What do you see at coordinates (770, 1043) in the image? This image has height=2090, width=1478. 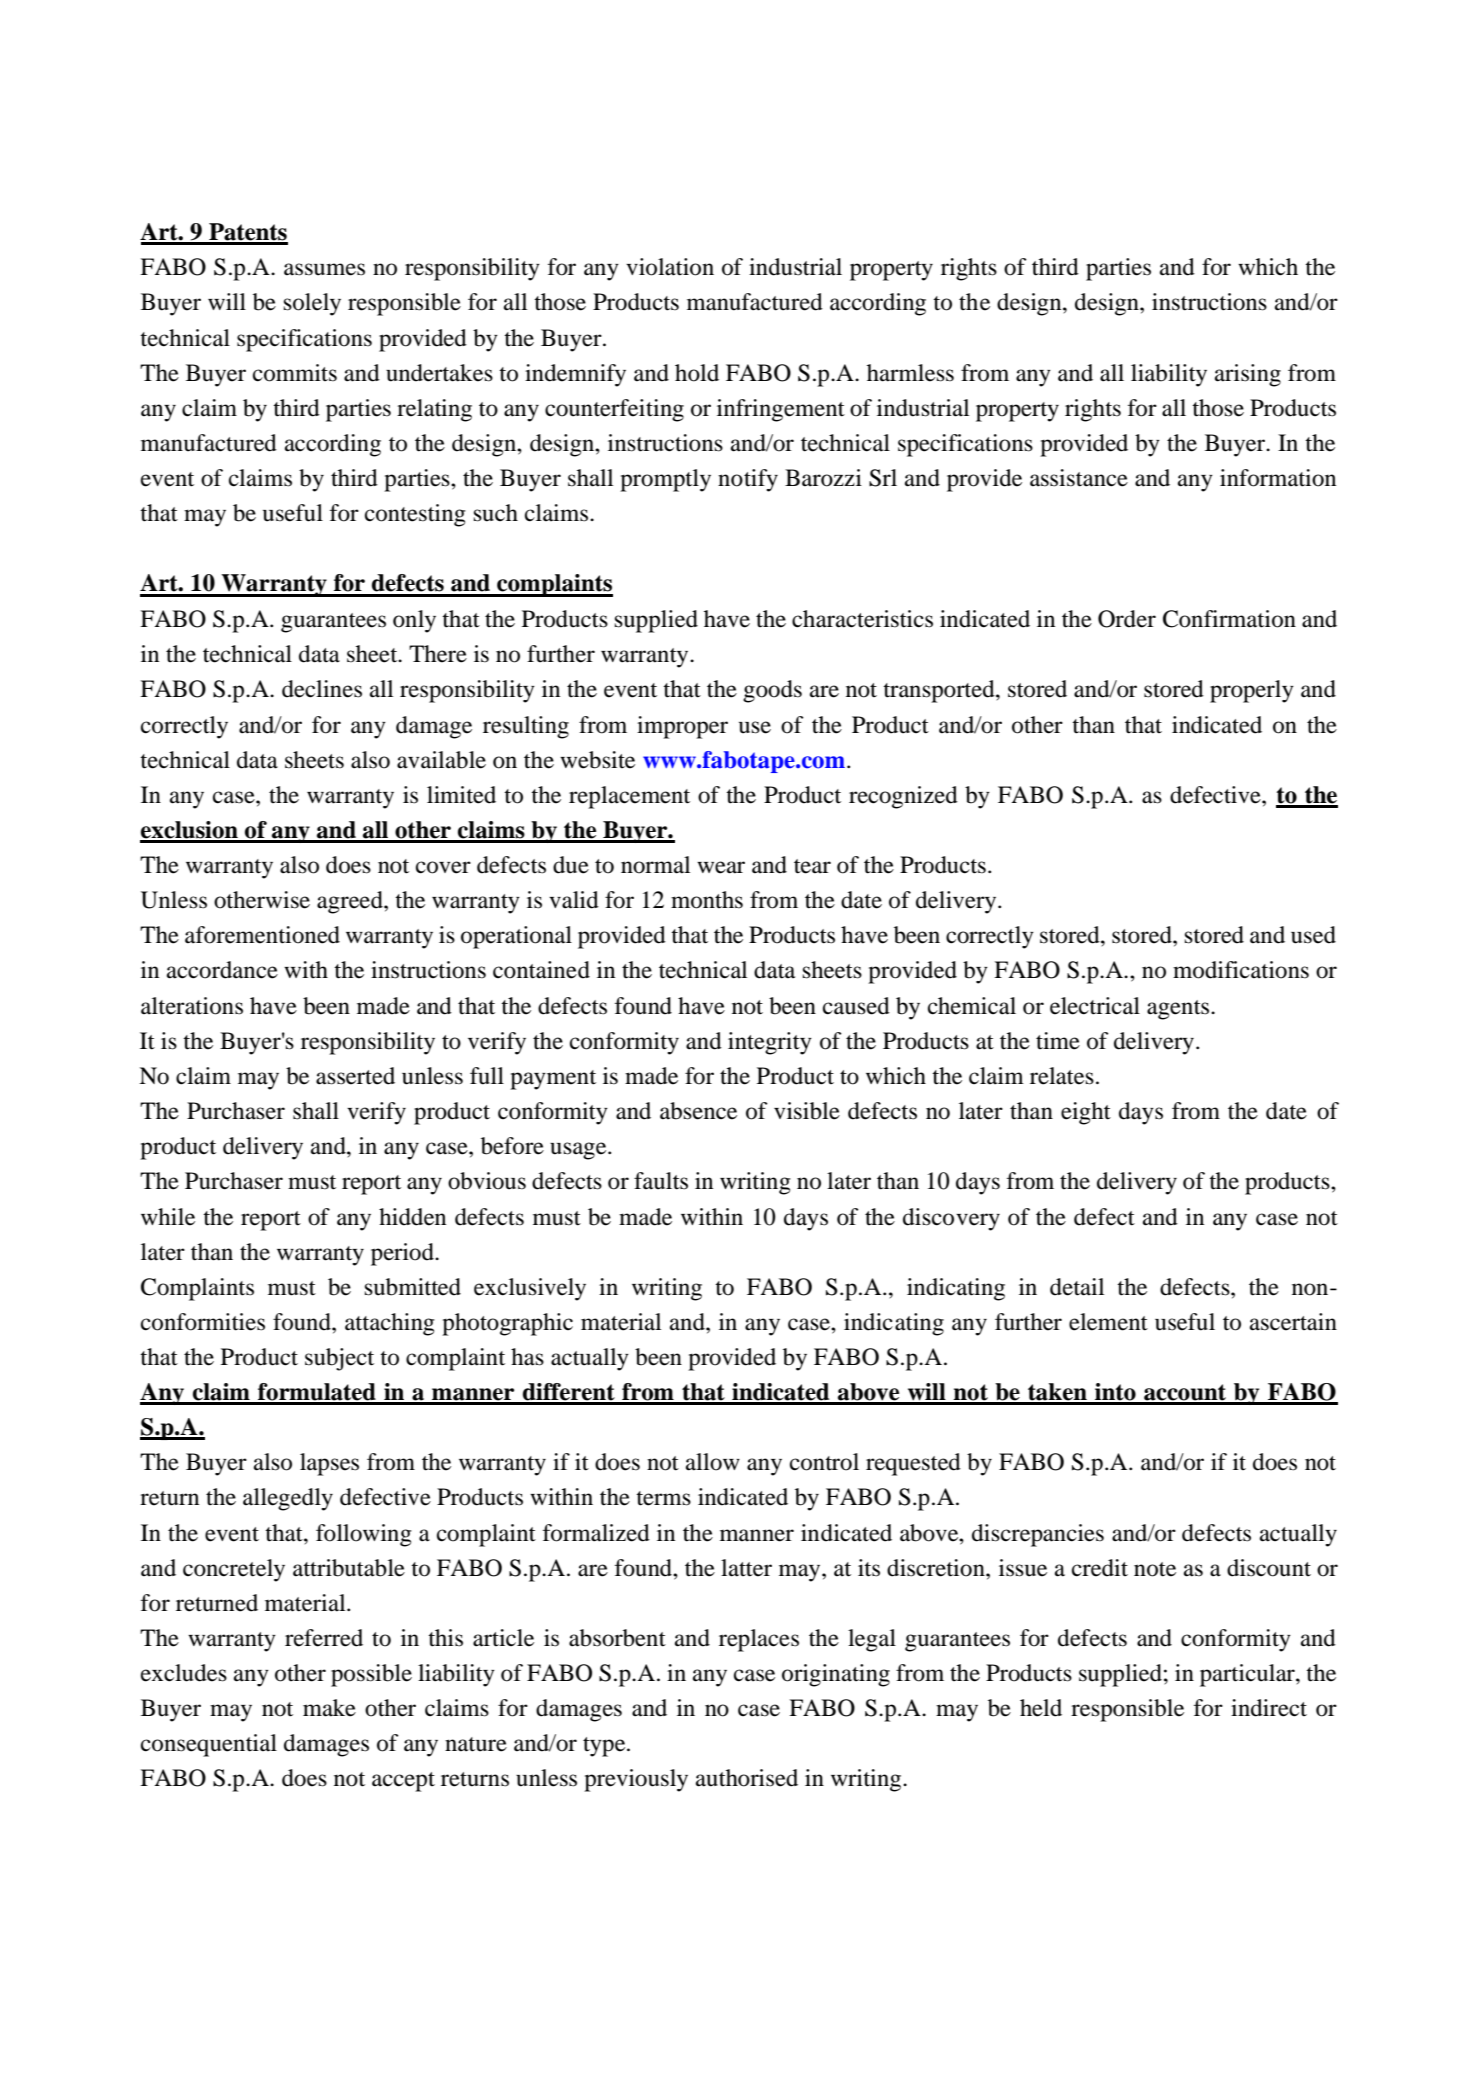 I see `integrity` at bounding box center [770, 1043].
